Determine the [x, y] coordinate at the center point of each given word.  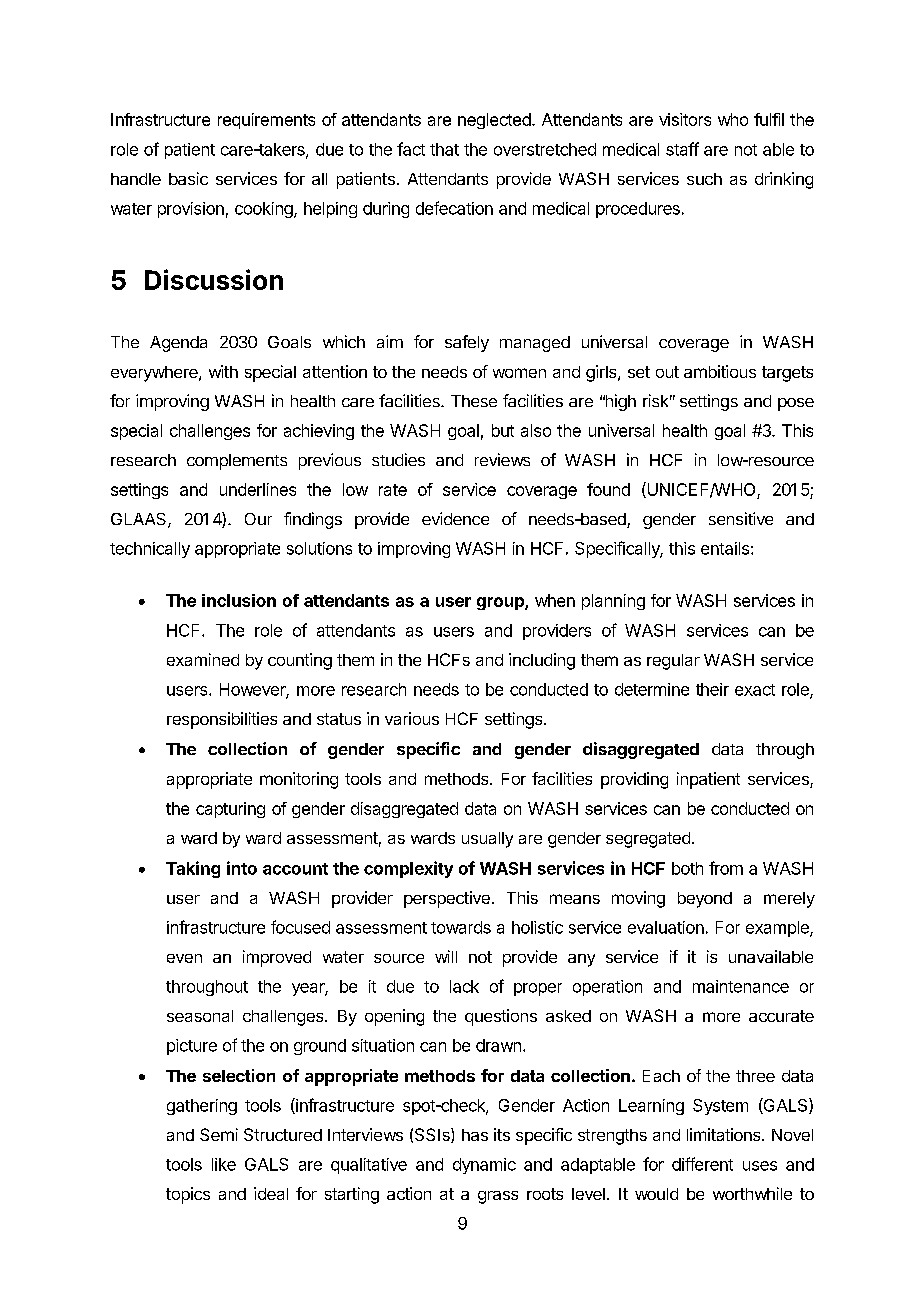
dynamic [484, 1166]
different [702, 1164]
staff [682, 149]
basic [188, 178]
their [712, 689]
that [444, 149]
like [224, 1164]
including [542, 661]
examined [203, 659]
